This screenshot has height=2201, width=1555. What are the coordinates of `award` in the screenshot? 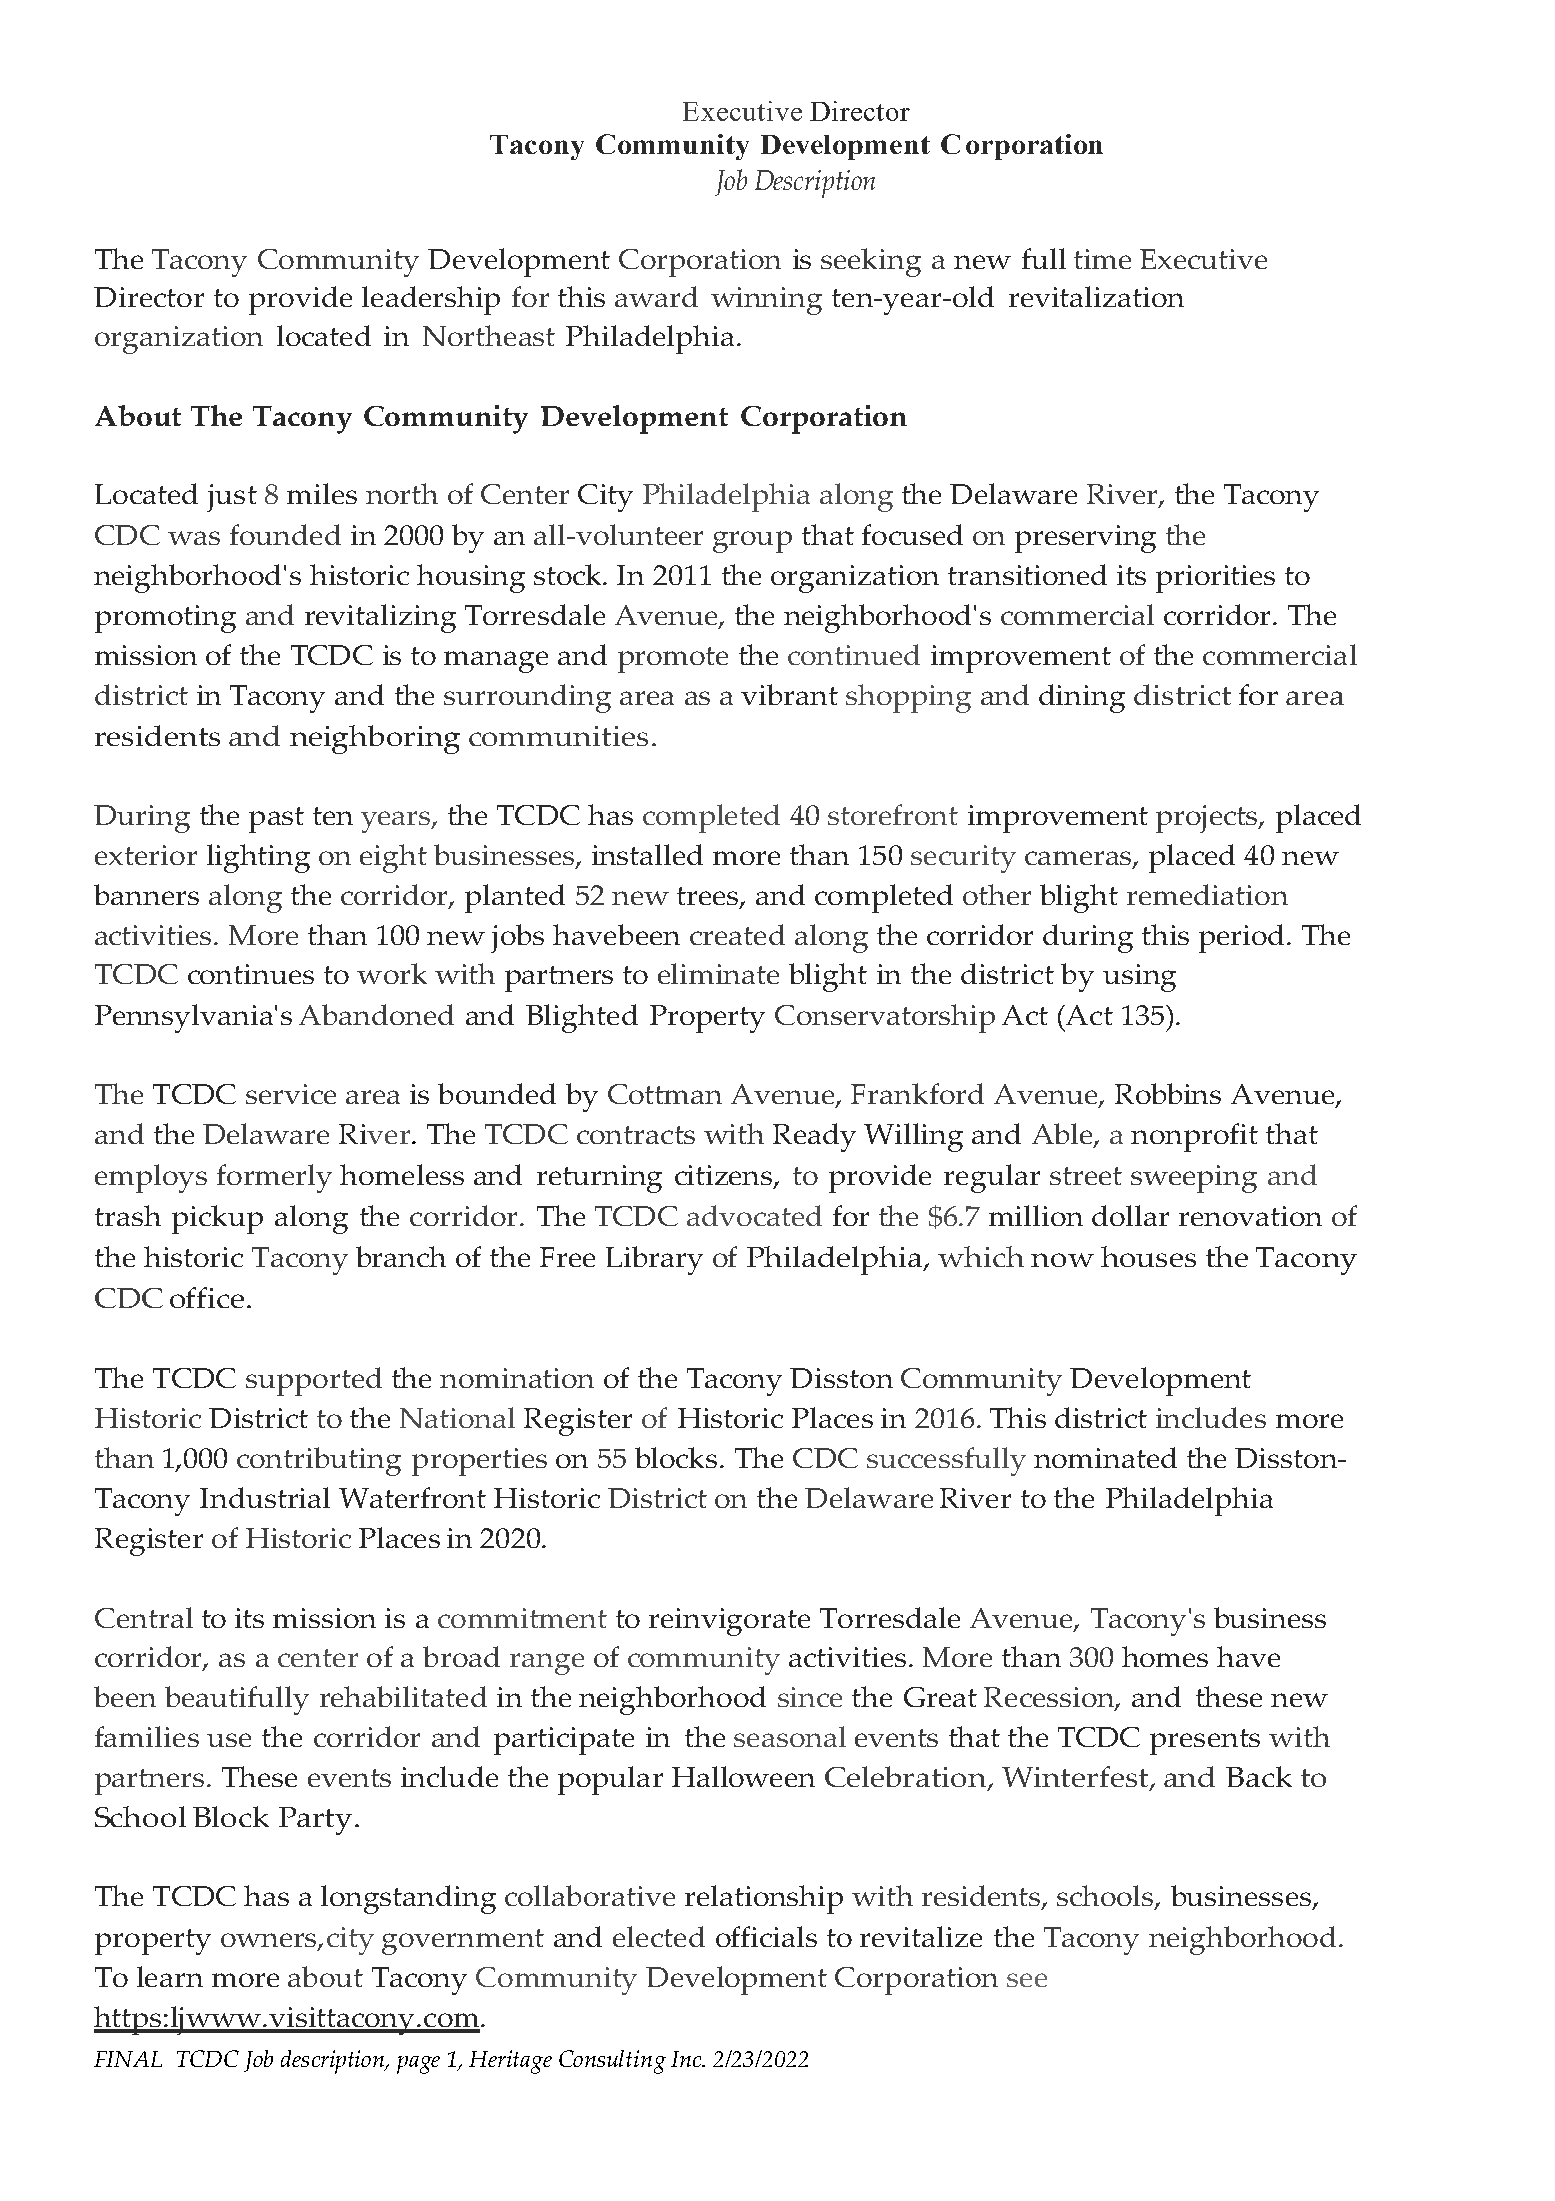 It's located at (656, 296).
